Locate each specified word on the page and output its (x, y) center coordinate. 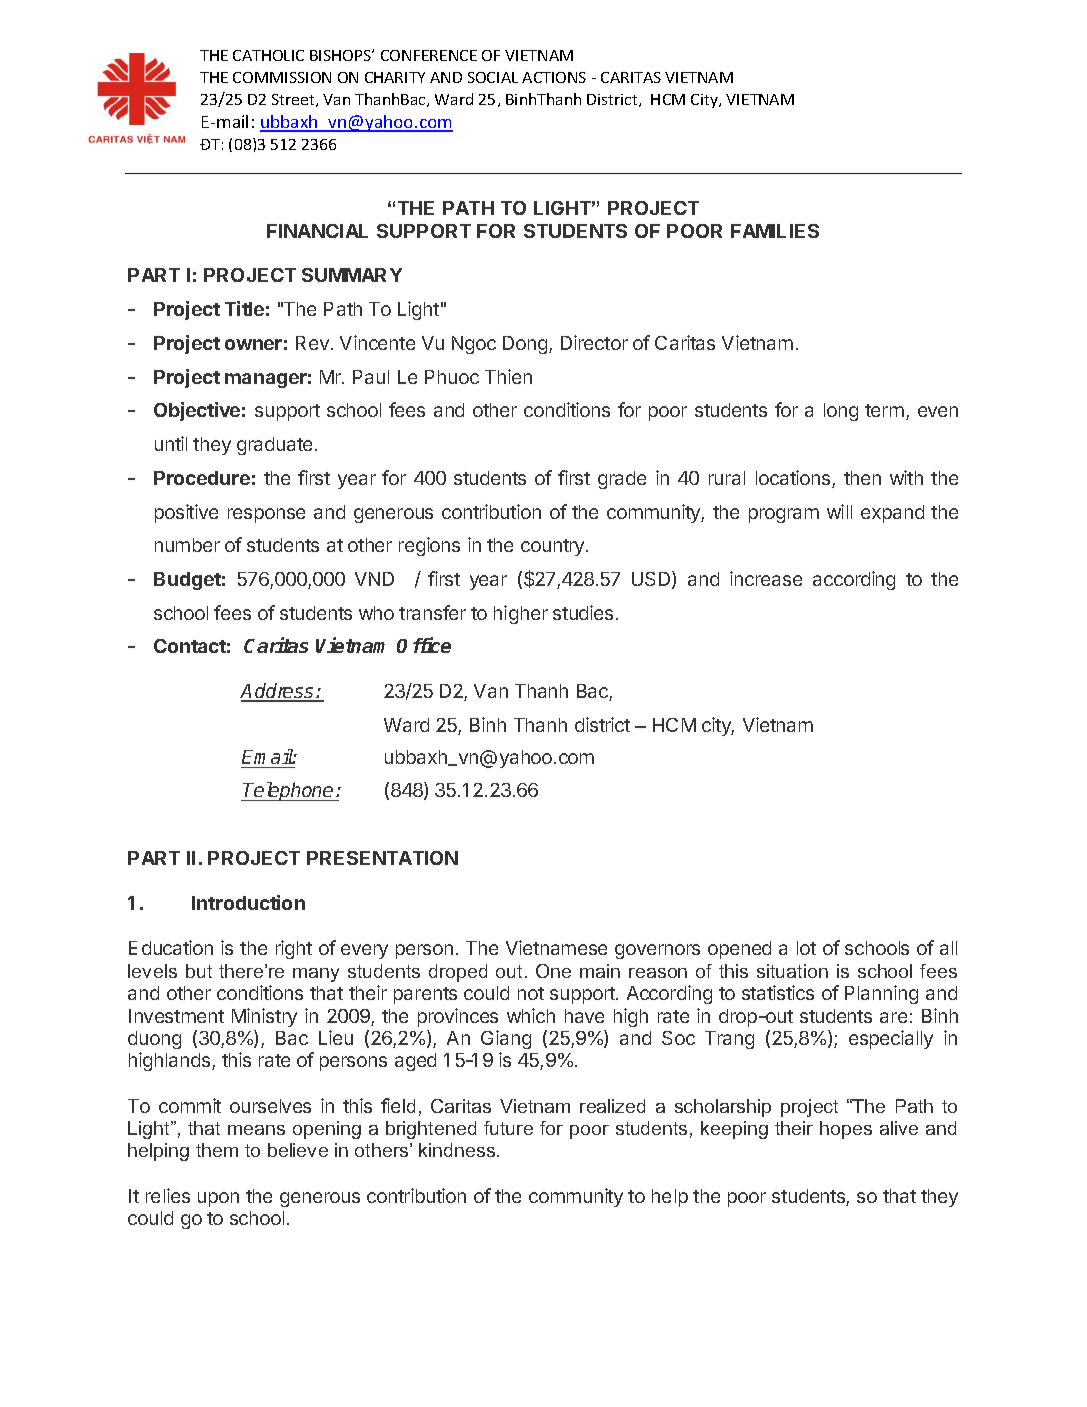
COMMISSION (282, 77)
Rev (312, 343)
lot (806, 948)
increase (766, 578)
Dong (526, 345)
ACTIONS (554, 77)
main (600, 971)
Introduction (248, 902)
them (217, 1150)
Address (278, 692)
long (841, 412)
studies (583, 612)
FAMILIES (775, 231)
